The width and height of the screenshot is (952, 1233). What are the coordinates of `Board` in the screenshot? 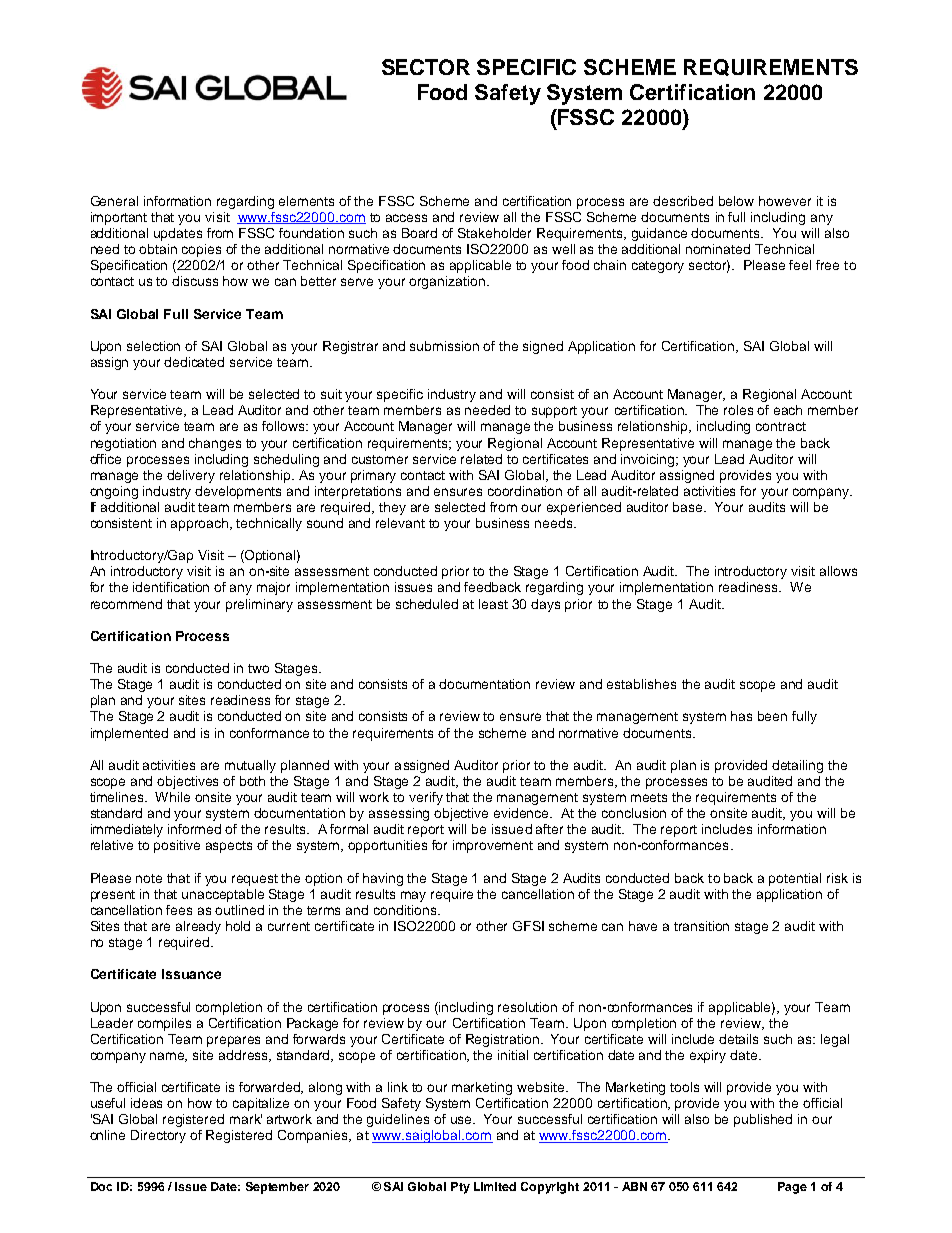 It's located at (419, 233).
